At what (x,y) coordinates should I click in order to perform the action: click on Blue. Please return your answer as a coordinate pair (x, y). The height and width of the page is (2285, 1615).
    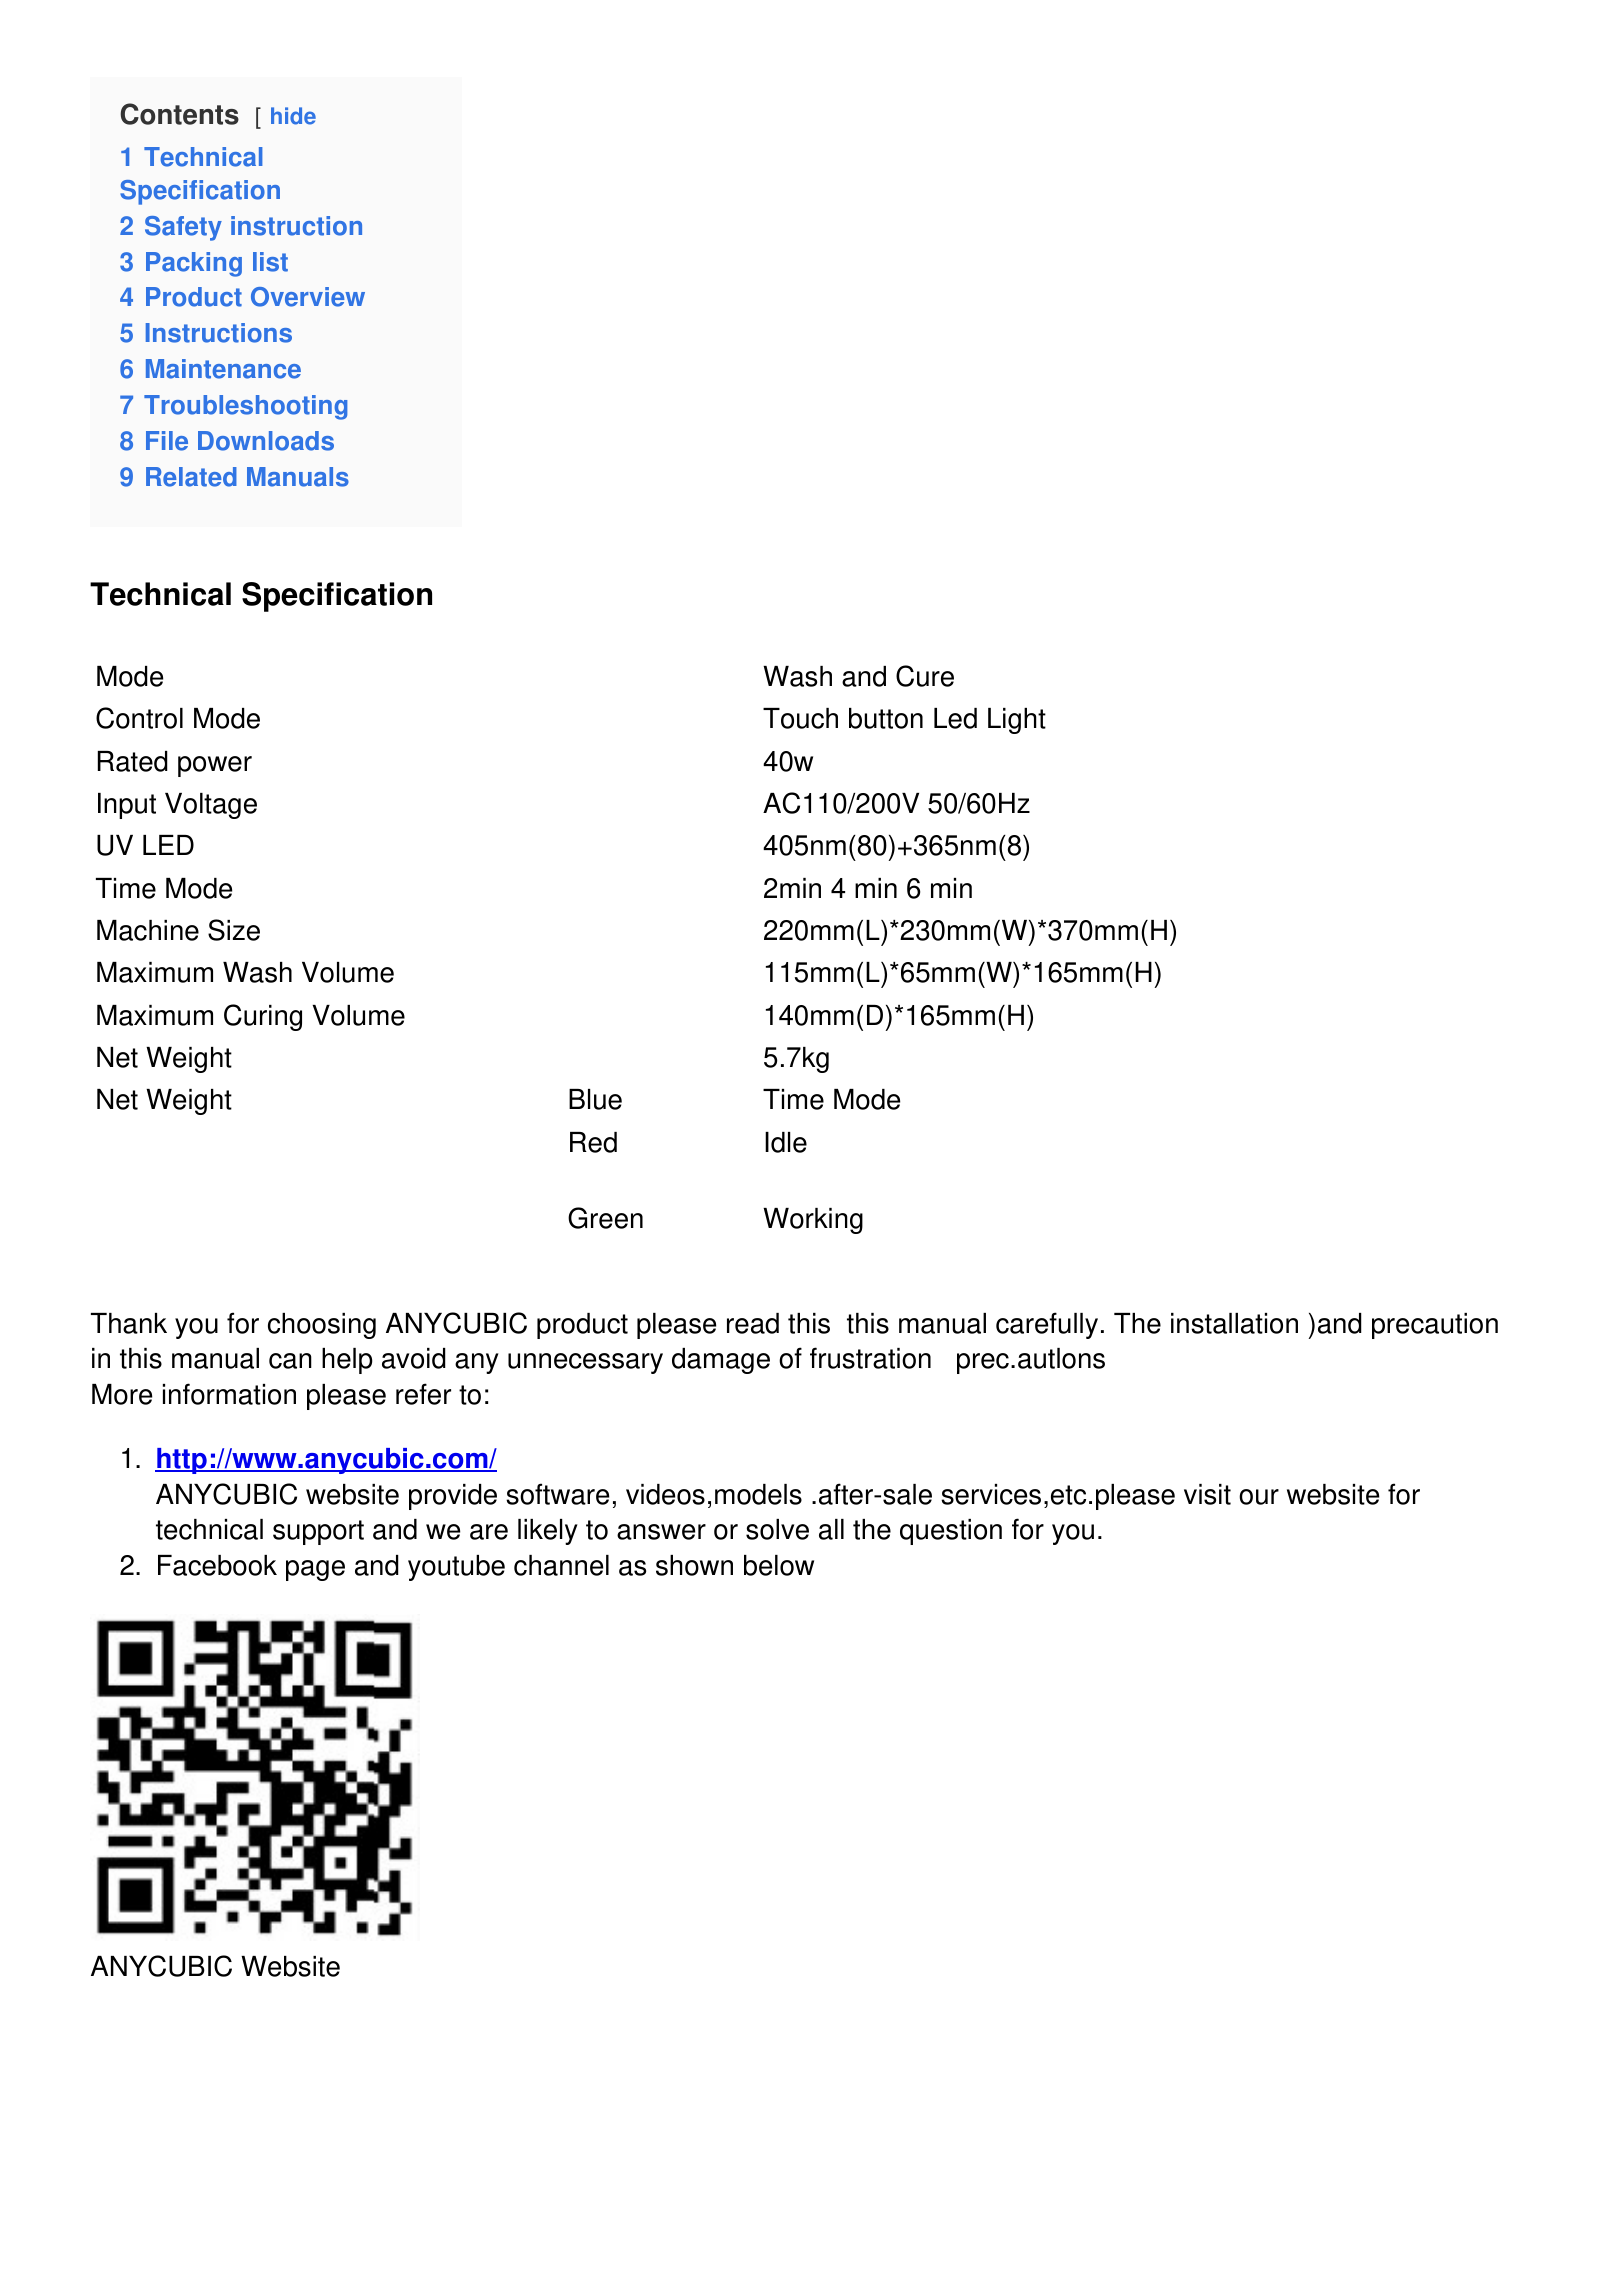
    Looking at the image, I should click on (595, 1099).
